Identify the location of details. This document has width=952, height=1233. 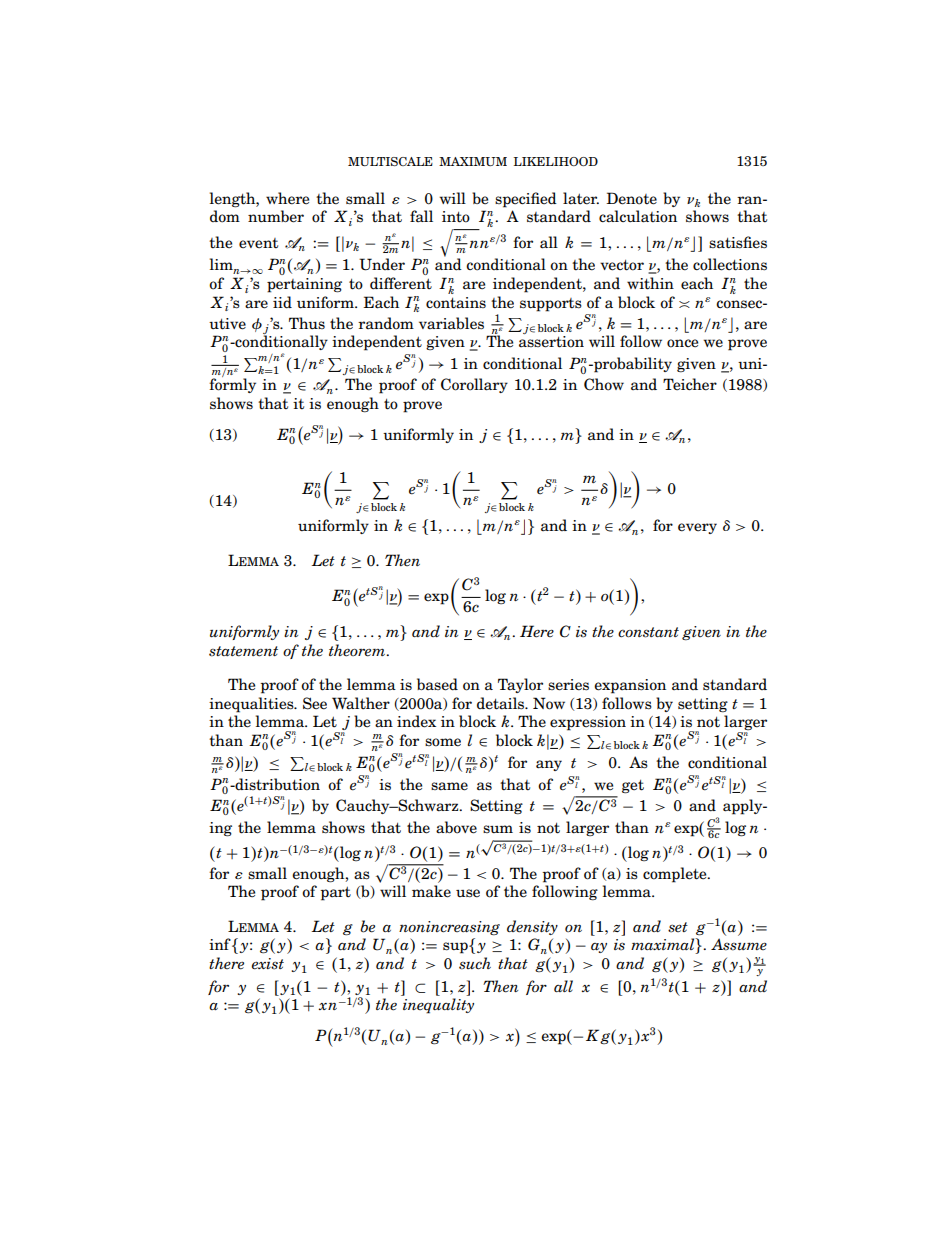
(502, 703).
